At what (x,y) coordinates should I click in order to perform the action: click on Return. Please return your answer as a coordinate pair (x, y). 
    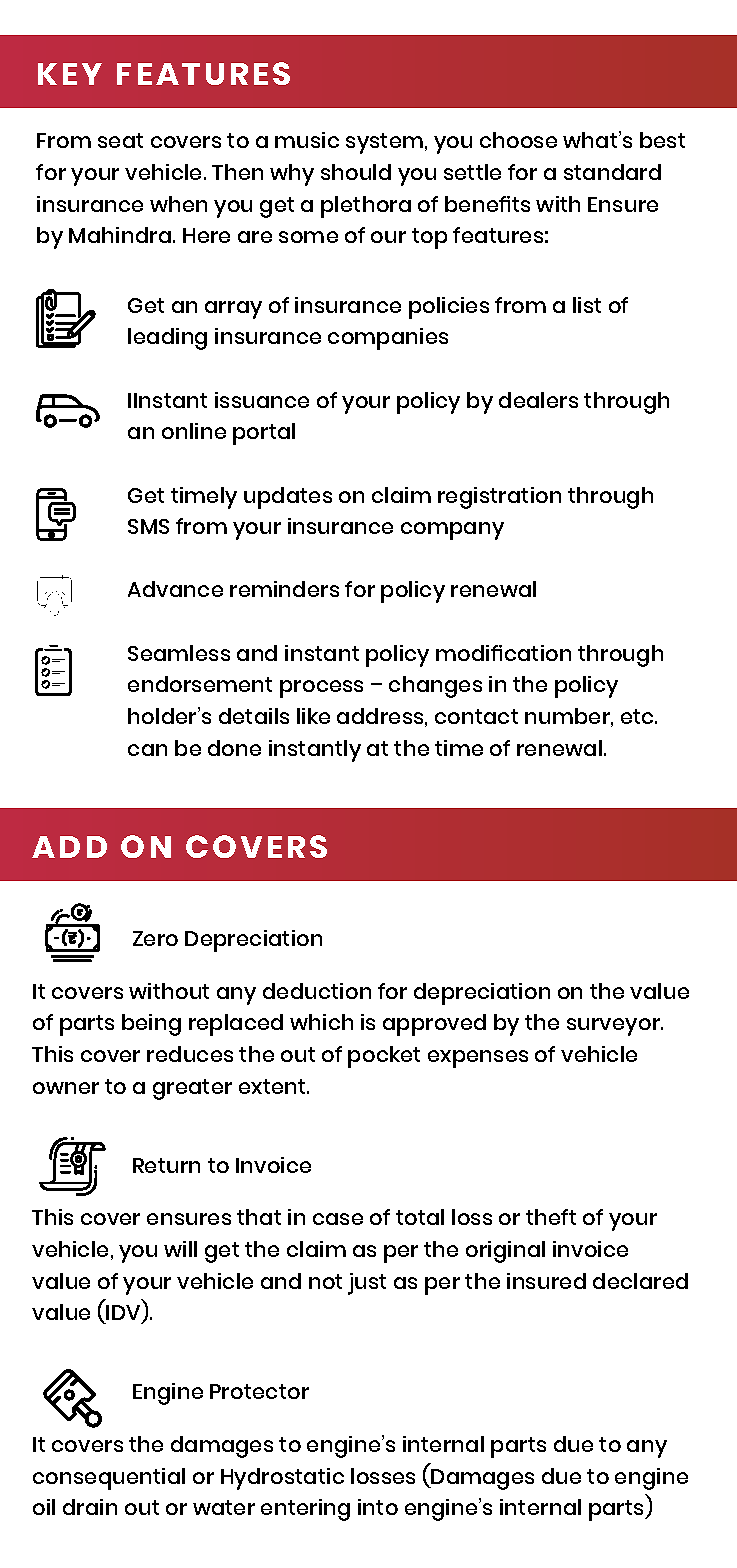
    Looking at the image, I should click on (166, 1165).
